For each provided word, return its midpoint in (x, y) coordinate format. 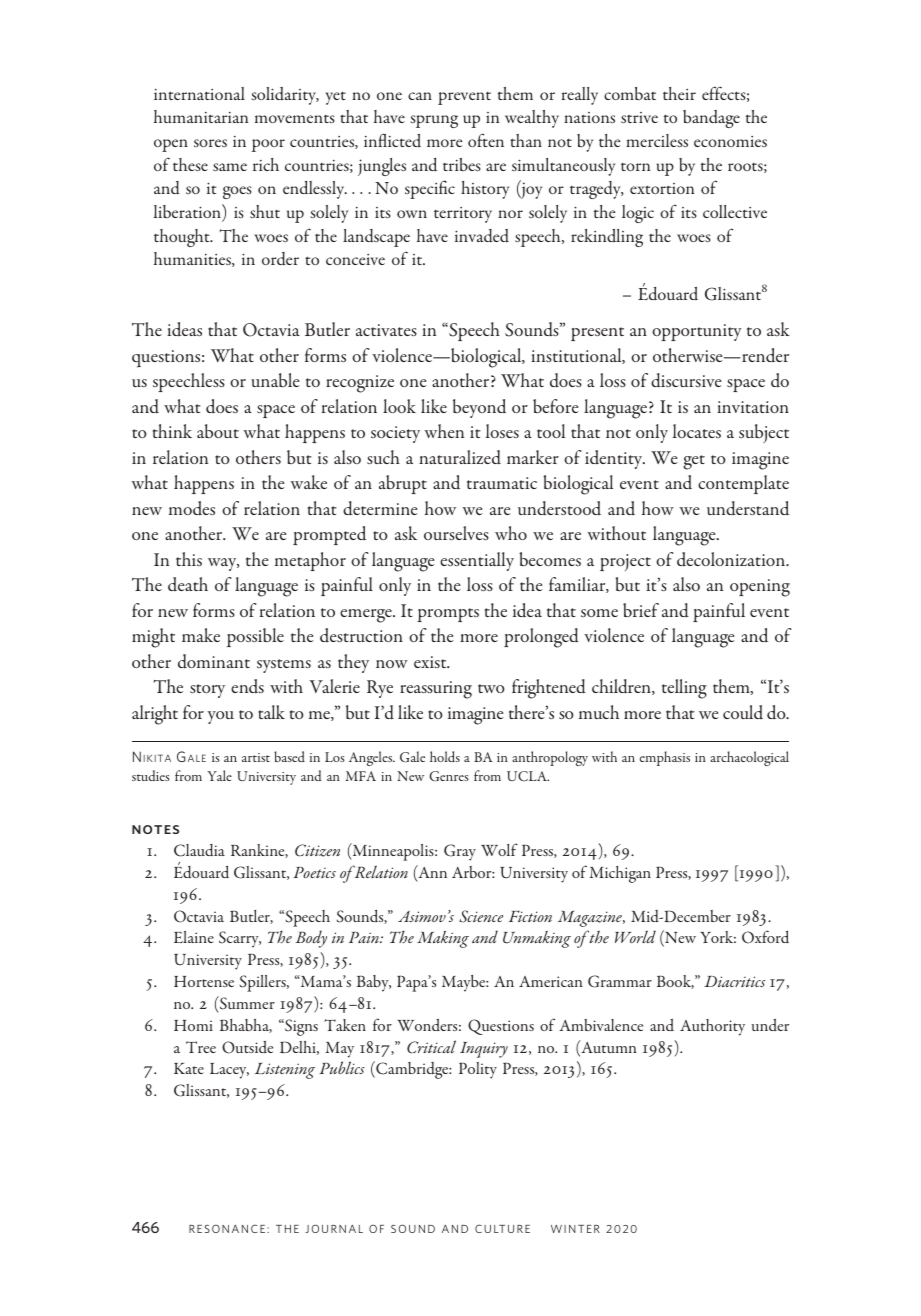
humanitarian (201, 116)
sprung (434, 121)
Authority (712, 1027)
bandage (711, 119)
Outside (247, 1047)
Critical (431, 1047)
